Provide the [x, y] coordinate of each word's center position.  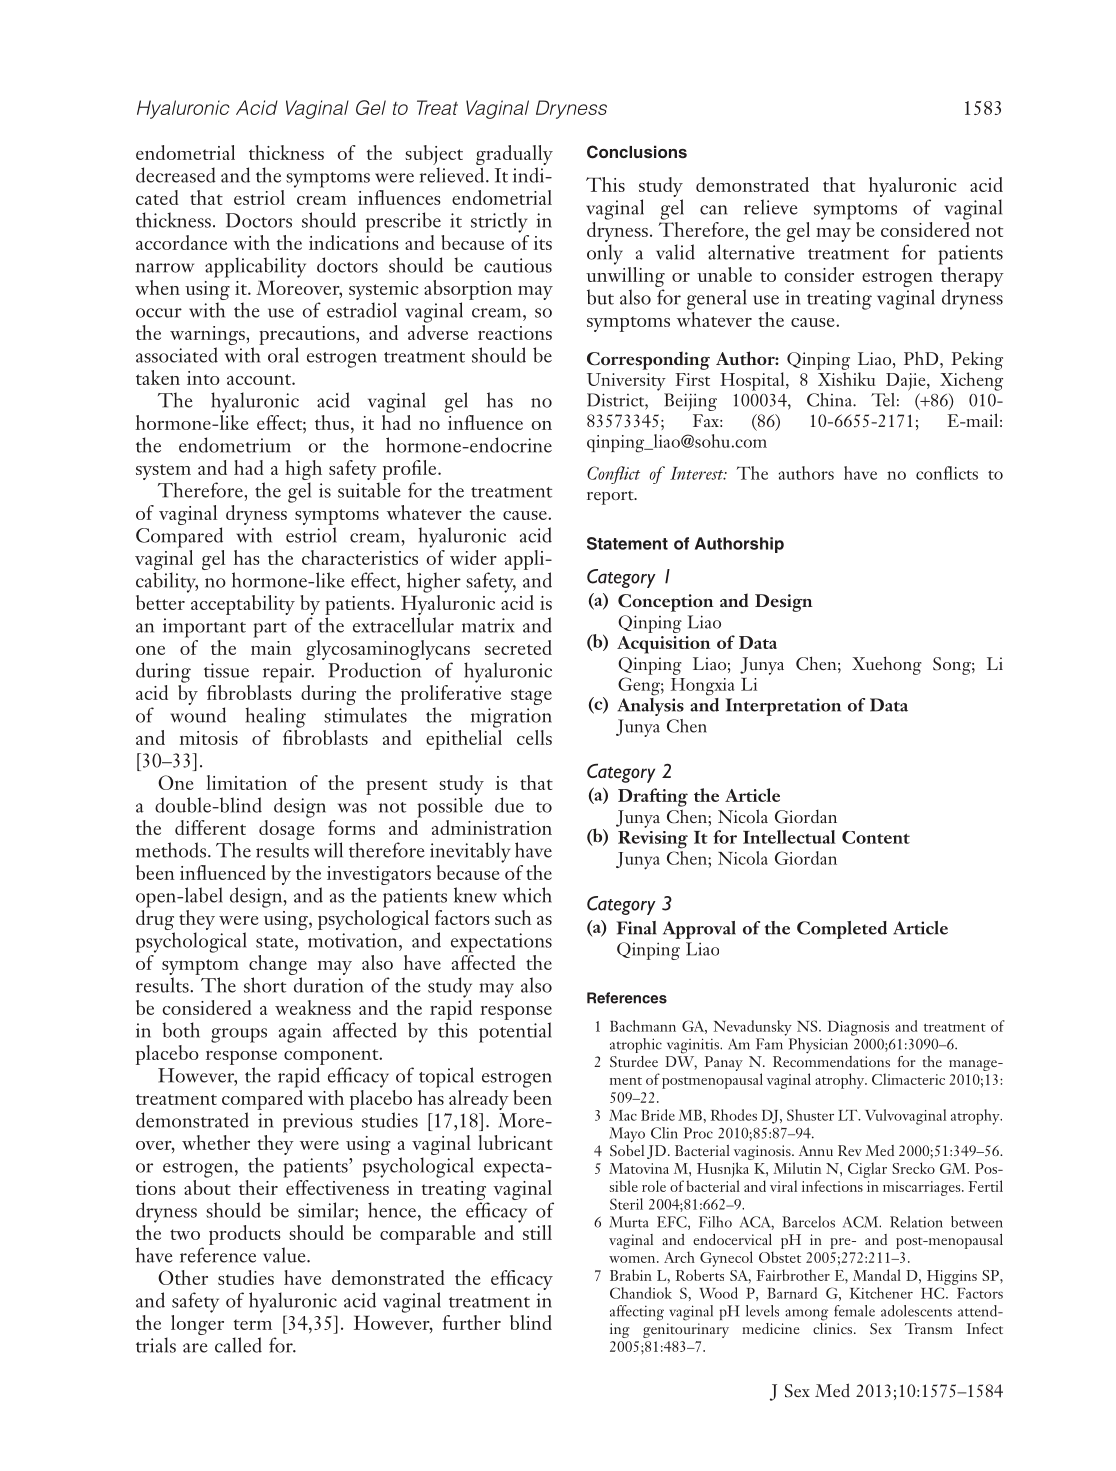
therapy [971, 275]
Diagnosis [858, 1028]
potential [515, 1032]
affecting [637, 1313]
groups [239, 1035]
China [830, 400]
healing [275, 717]
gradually [514, 156]
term [253, 1324]
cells [534, 737]
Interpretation [783, 707]
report [611, 498]
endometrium [235, 445]
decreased [176, 175]
